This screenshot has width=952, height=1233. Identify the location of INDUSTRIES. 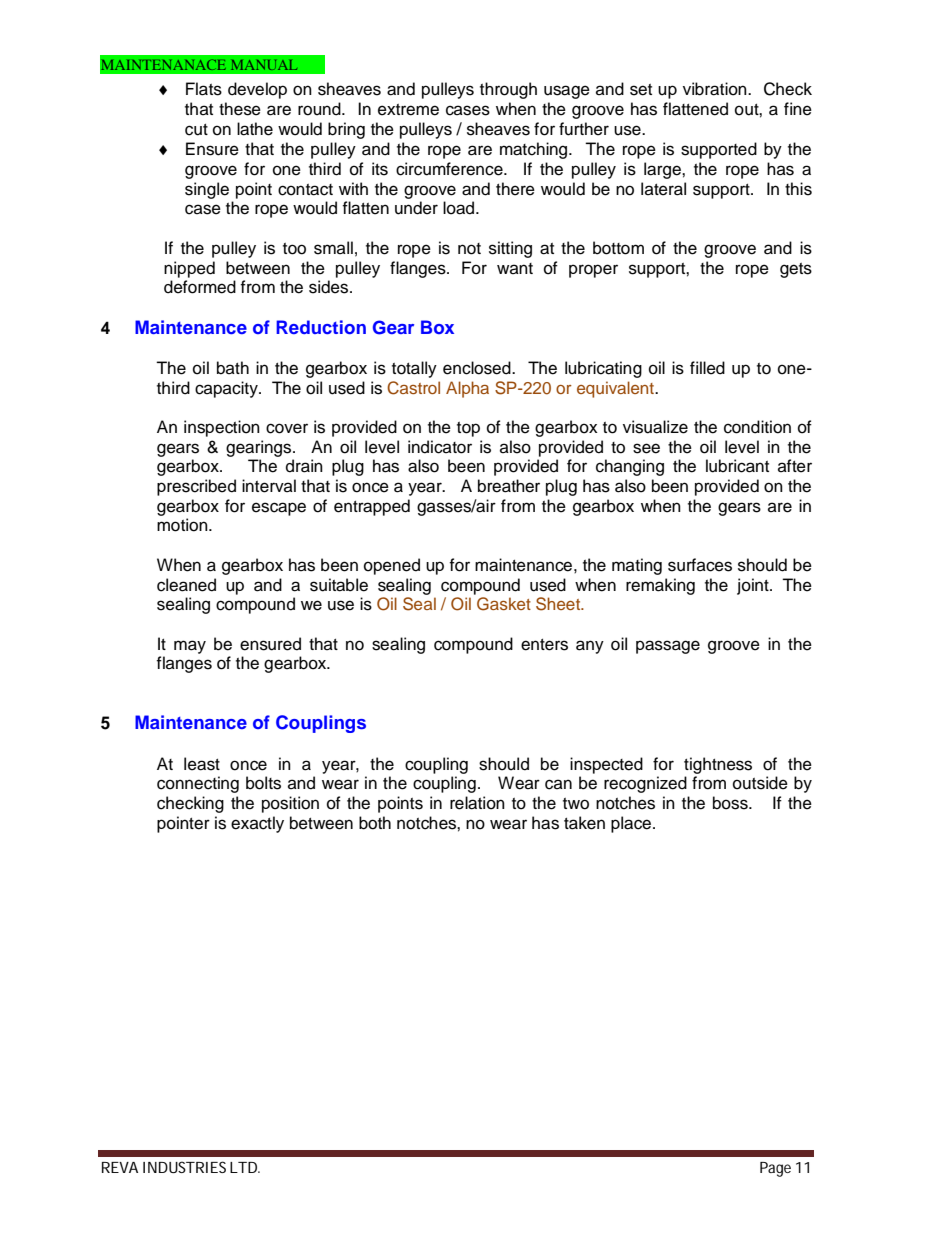
(184, 1167).
